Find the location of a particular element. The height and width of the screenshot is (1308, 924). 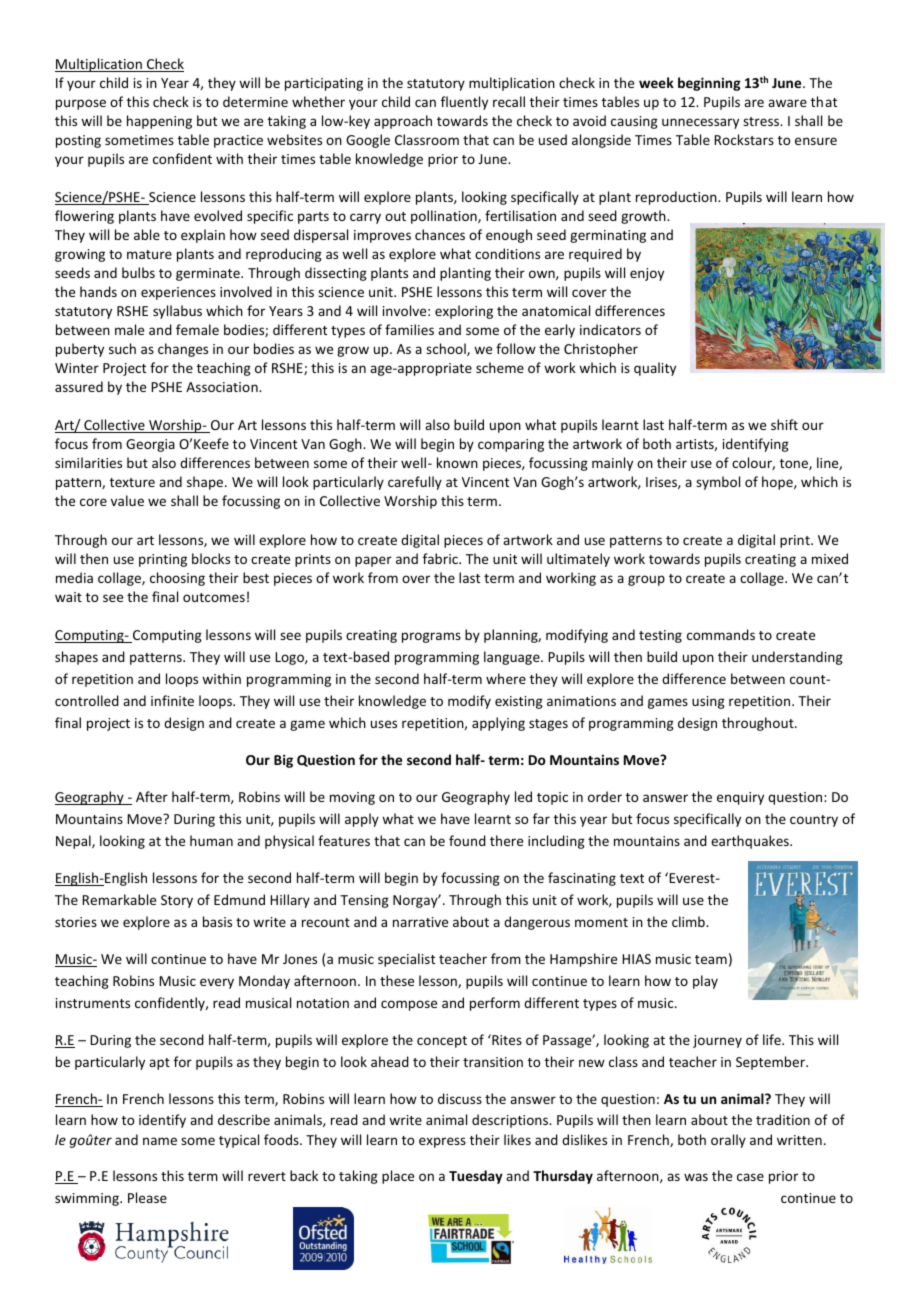

programs is located at coordinates (431, 637).
